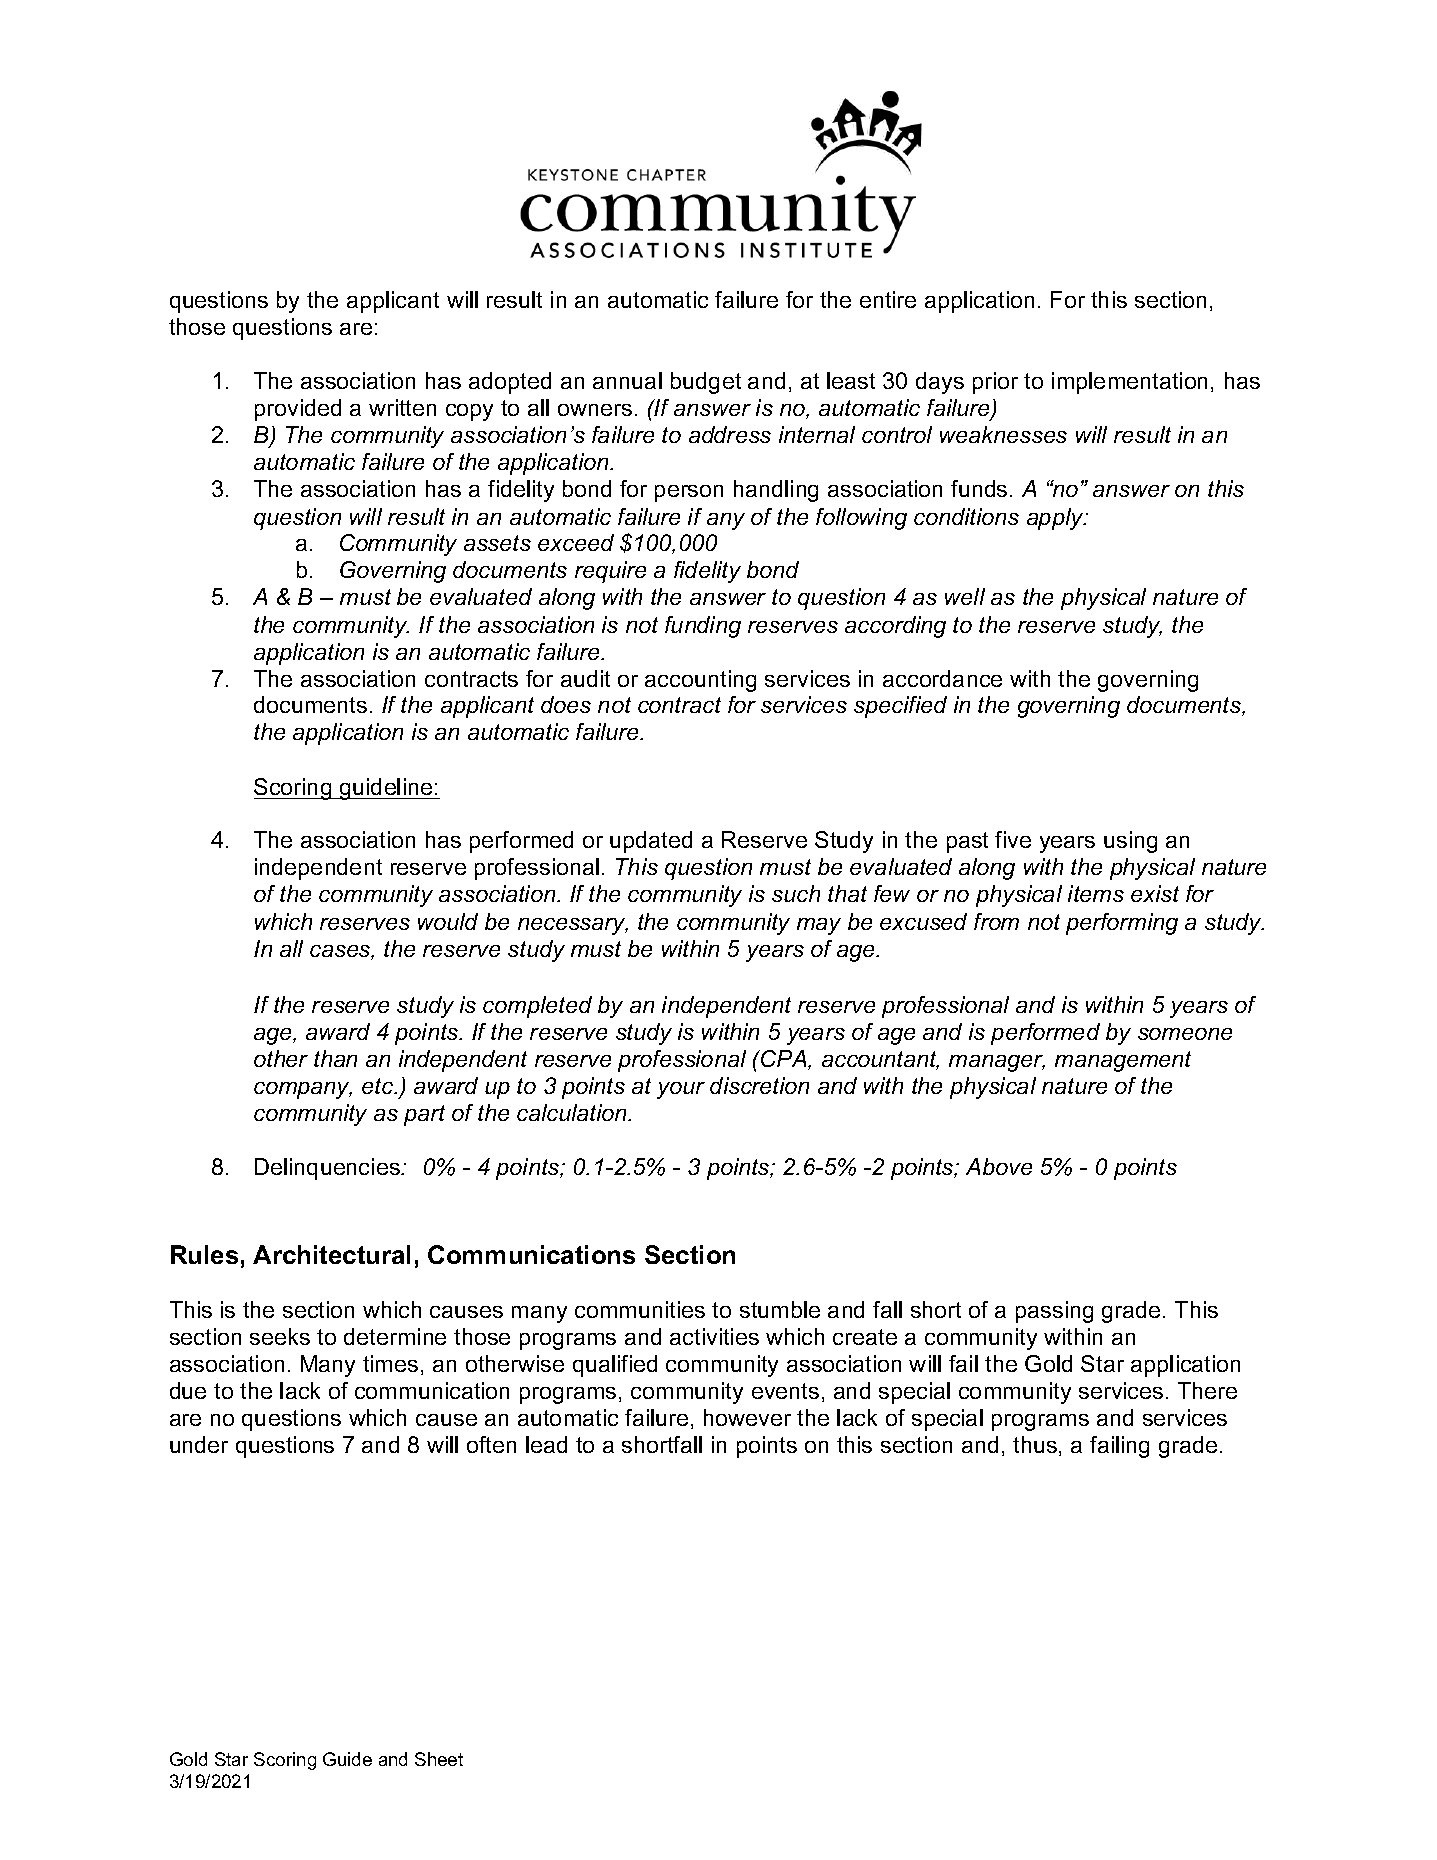 Image resolution: width=1437 pixels, height=1860 pixels. I want to click on your, so click(681, 1090).
